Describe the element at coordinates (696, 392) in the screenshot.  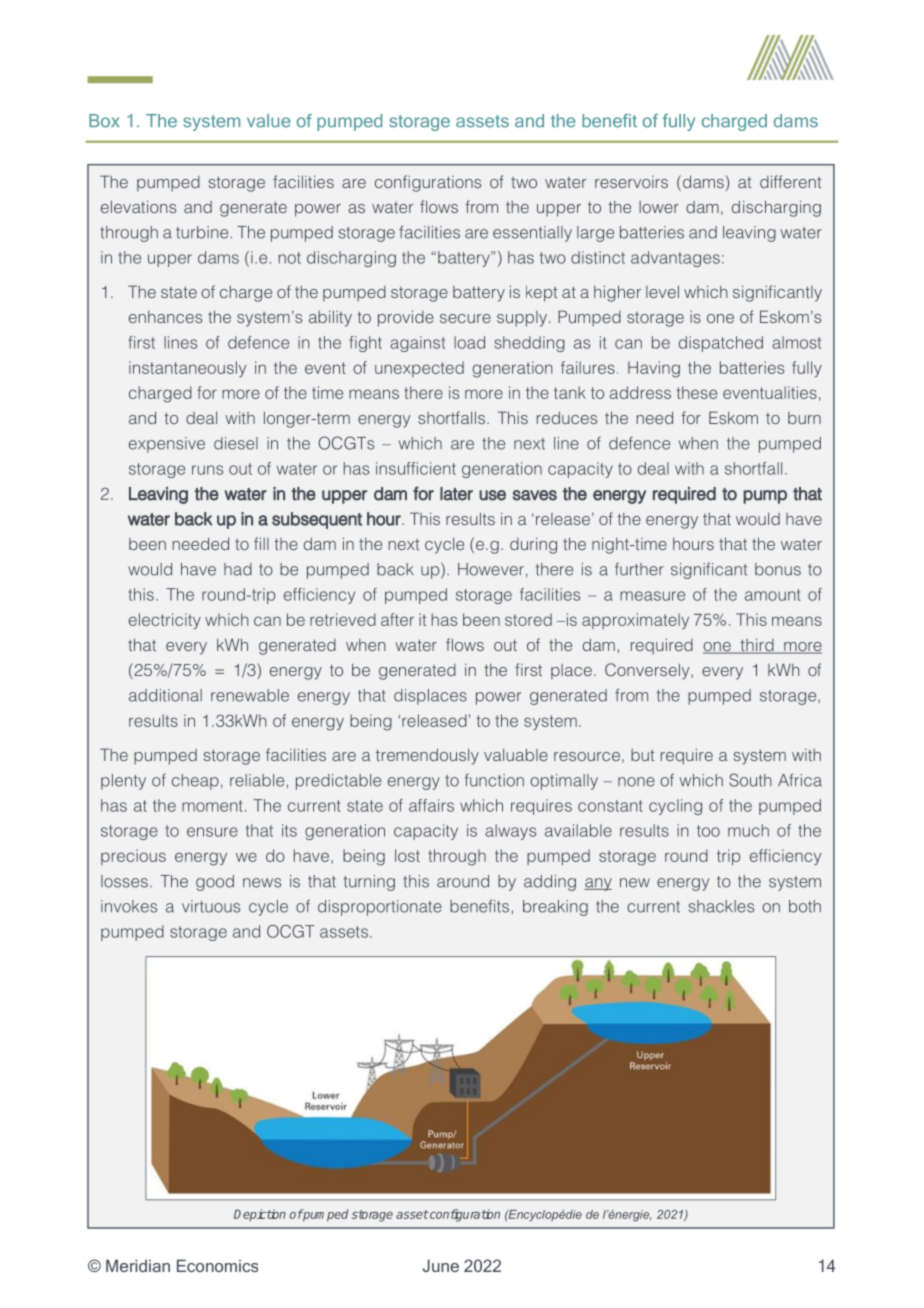
I see `these` at that location.
